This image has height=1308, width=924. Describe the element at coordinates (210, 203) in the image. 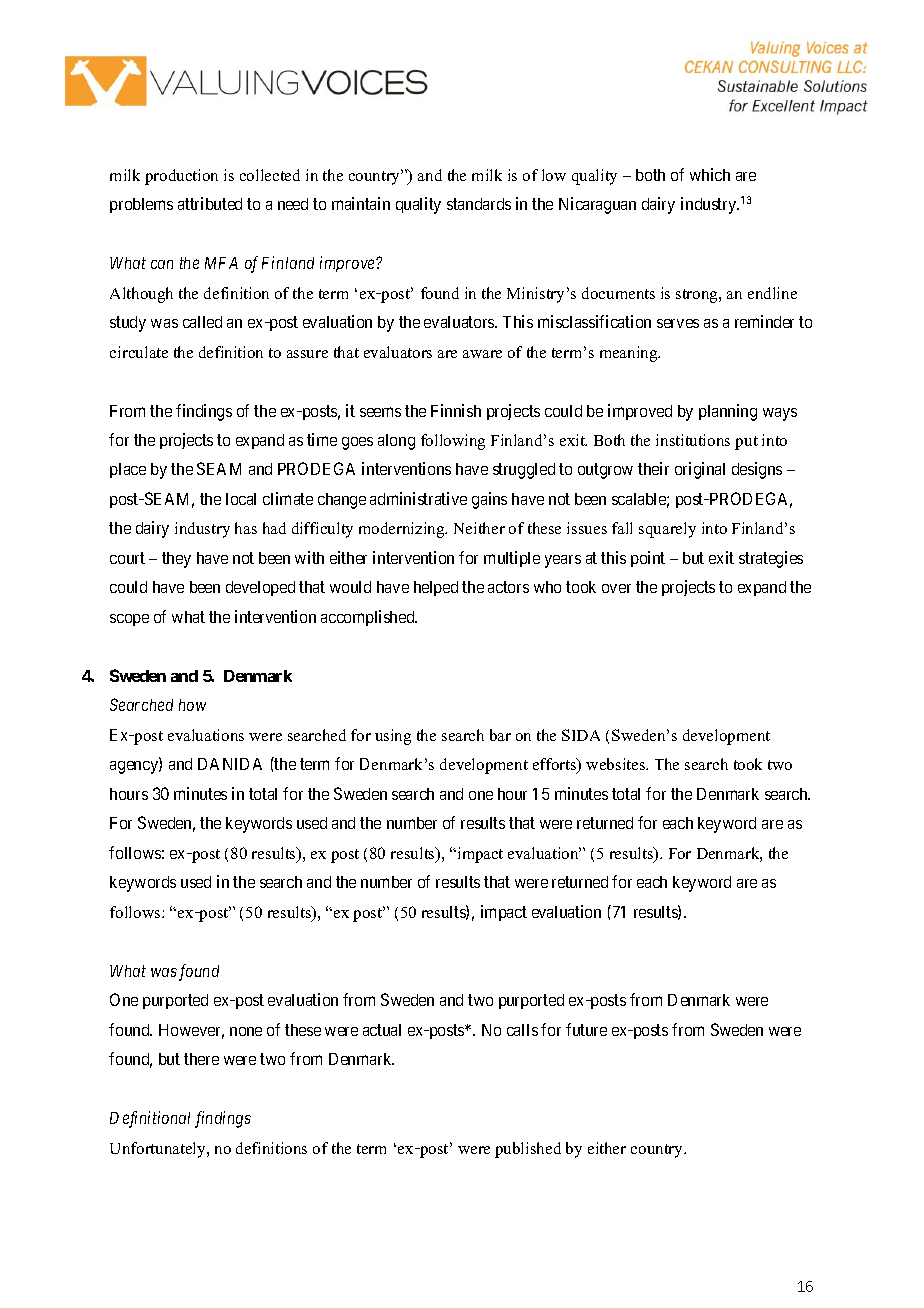

I see `attributed` at that location.
